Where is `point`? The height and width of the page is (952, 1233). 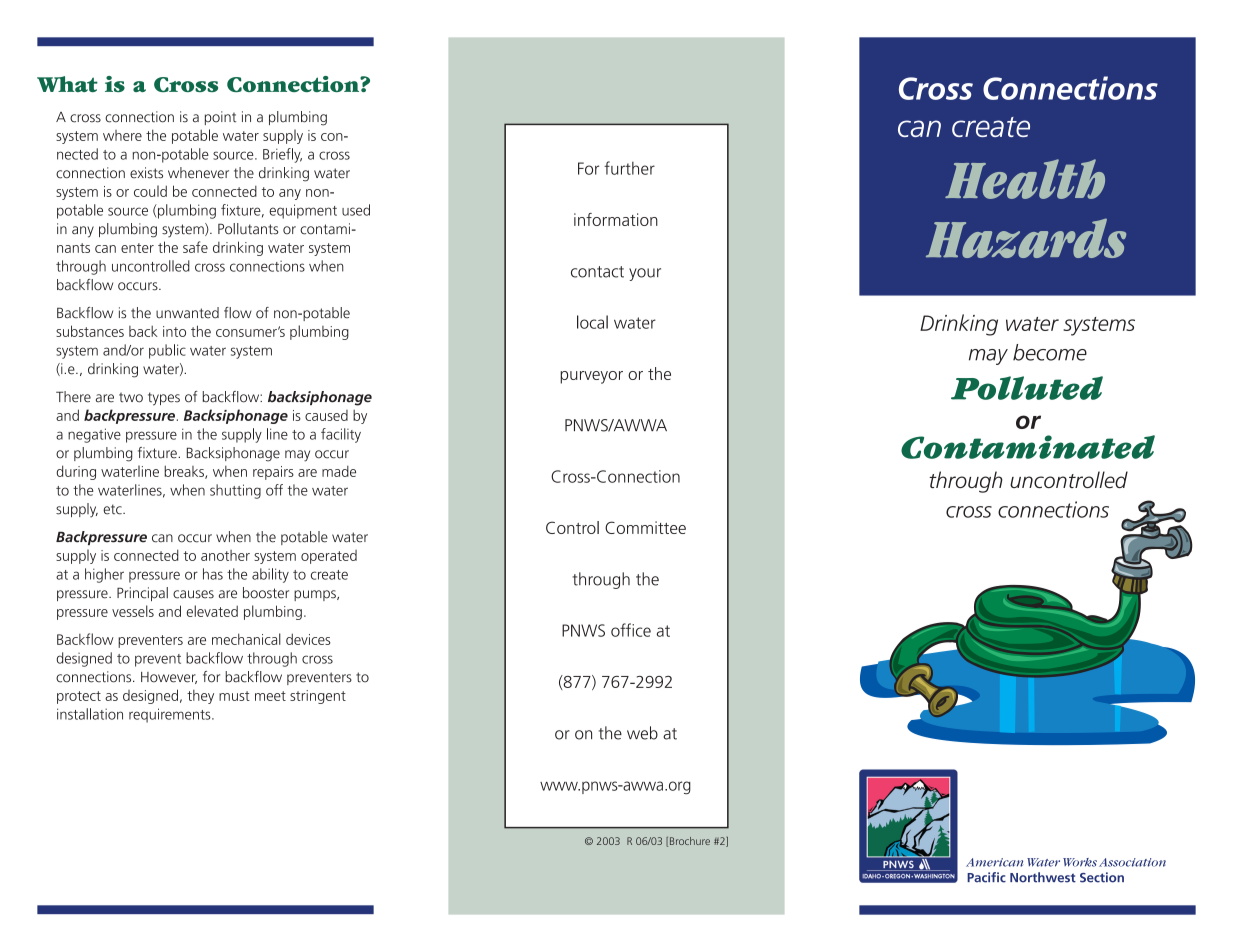
point is located at coordinates (220, 118).
